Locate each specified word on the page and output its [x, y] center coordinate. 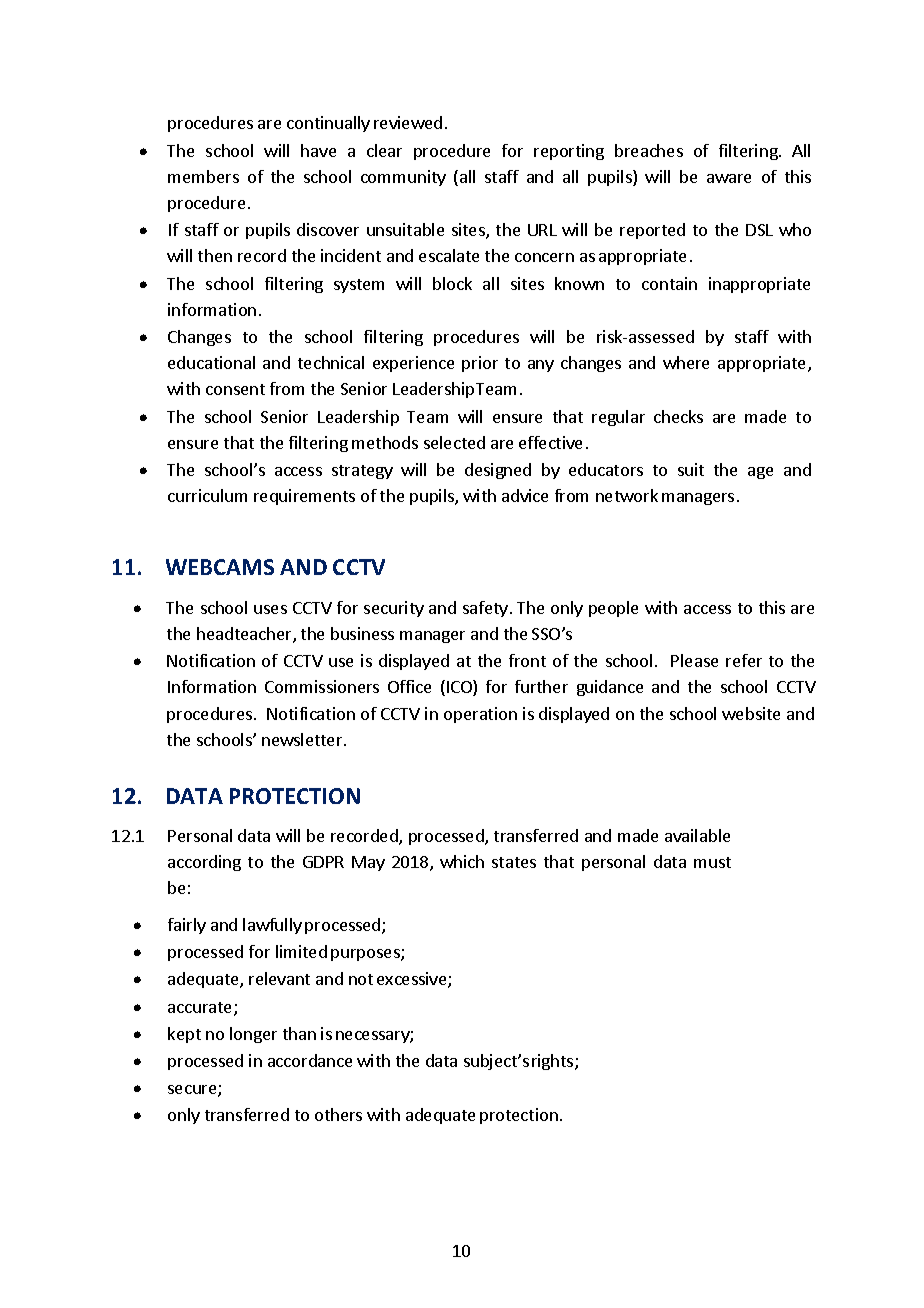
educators [606, 469]
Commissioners [322, 686]
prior [480, 364]
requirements [304, 497]
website [751, 713]
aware [729, 178]
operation [480, 715]
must [712, 862]
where [686, 362]
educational [211, 362]
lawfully [272, 926]
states [514, 862]
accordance [310, 1060]
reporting [569, 152]
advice [525, 495]
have [318, 150]
